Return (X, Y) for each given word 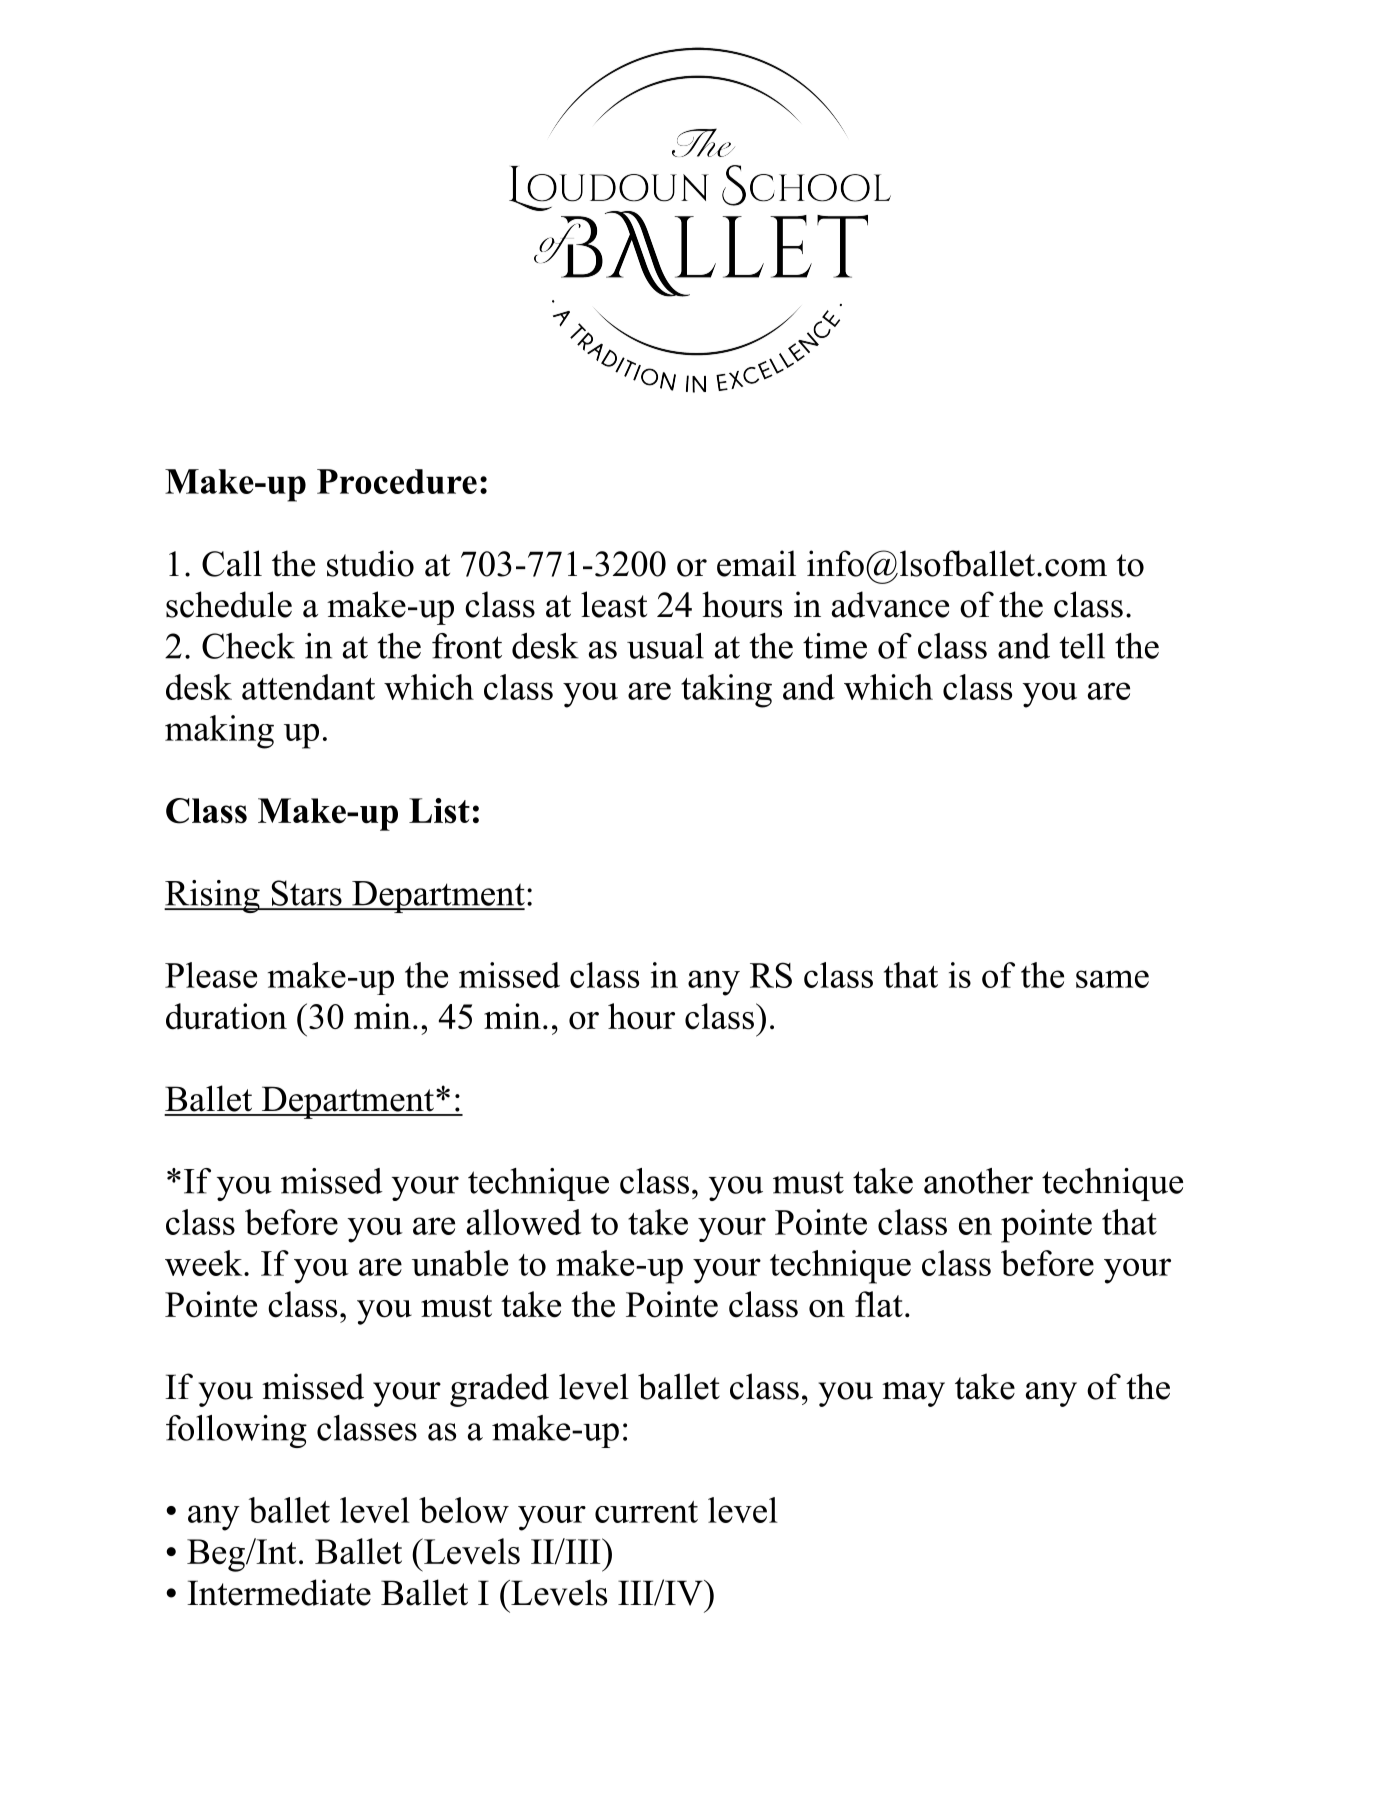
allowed (524, 1222)
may (913, 1394)
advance (890, 604)
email (756, 563)
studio (370, 563)
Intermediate (279, 1592)
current (646, 1512)
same (1112, 979)
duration (226, 1016)
